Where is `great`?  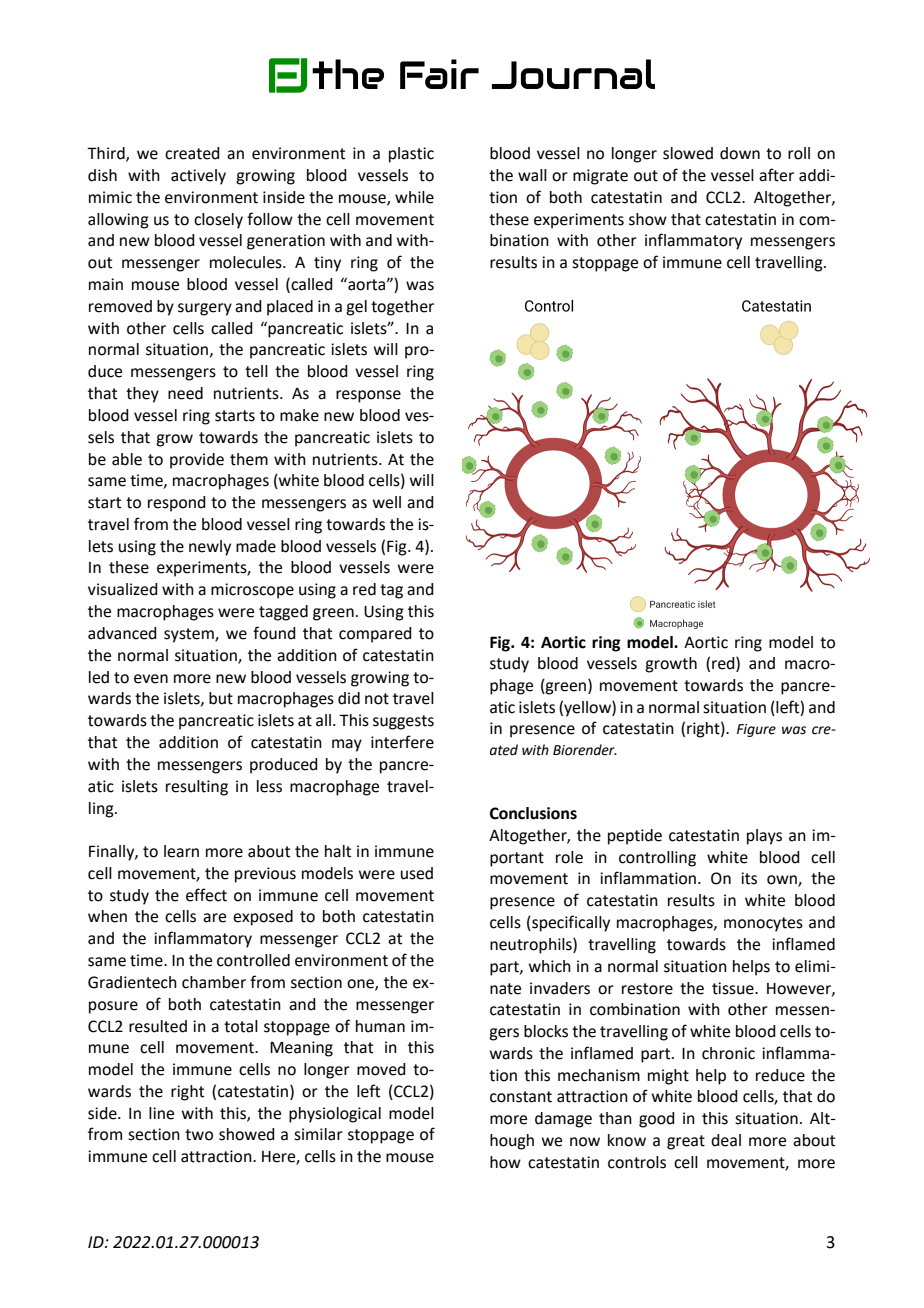
great is located at coordinates (686, 1142).
